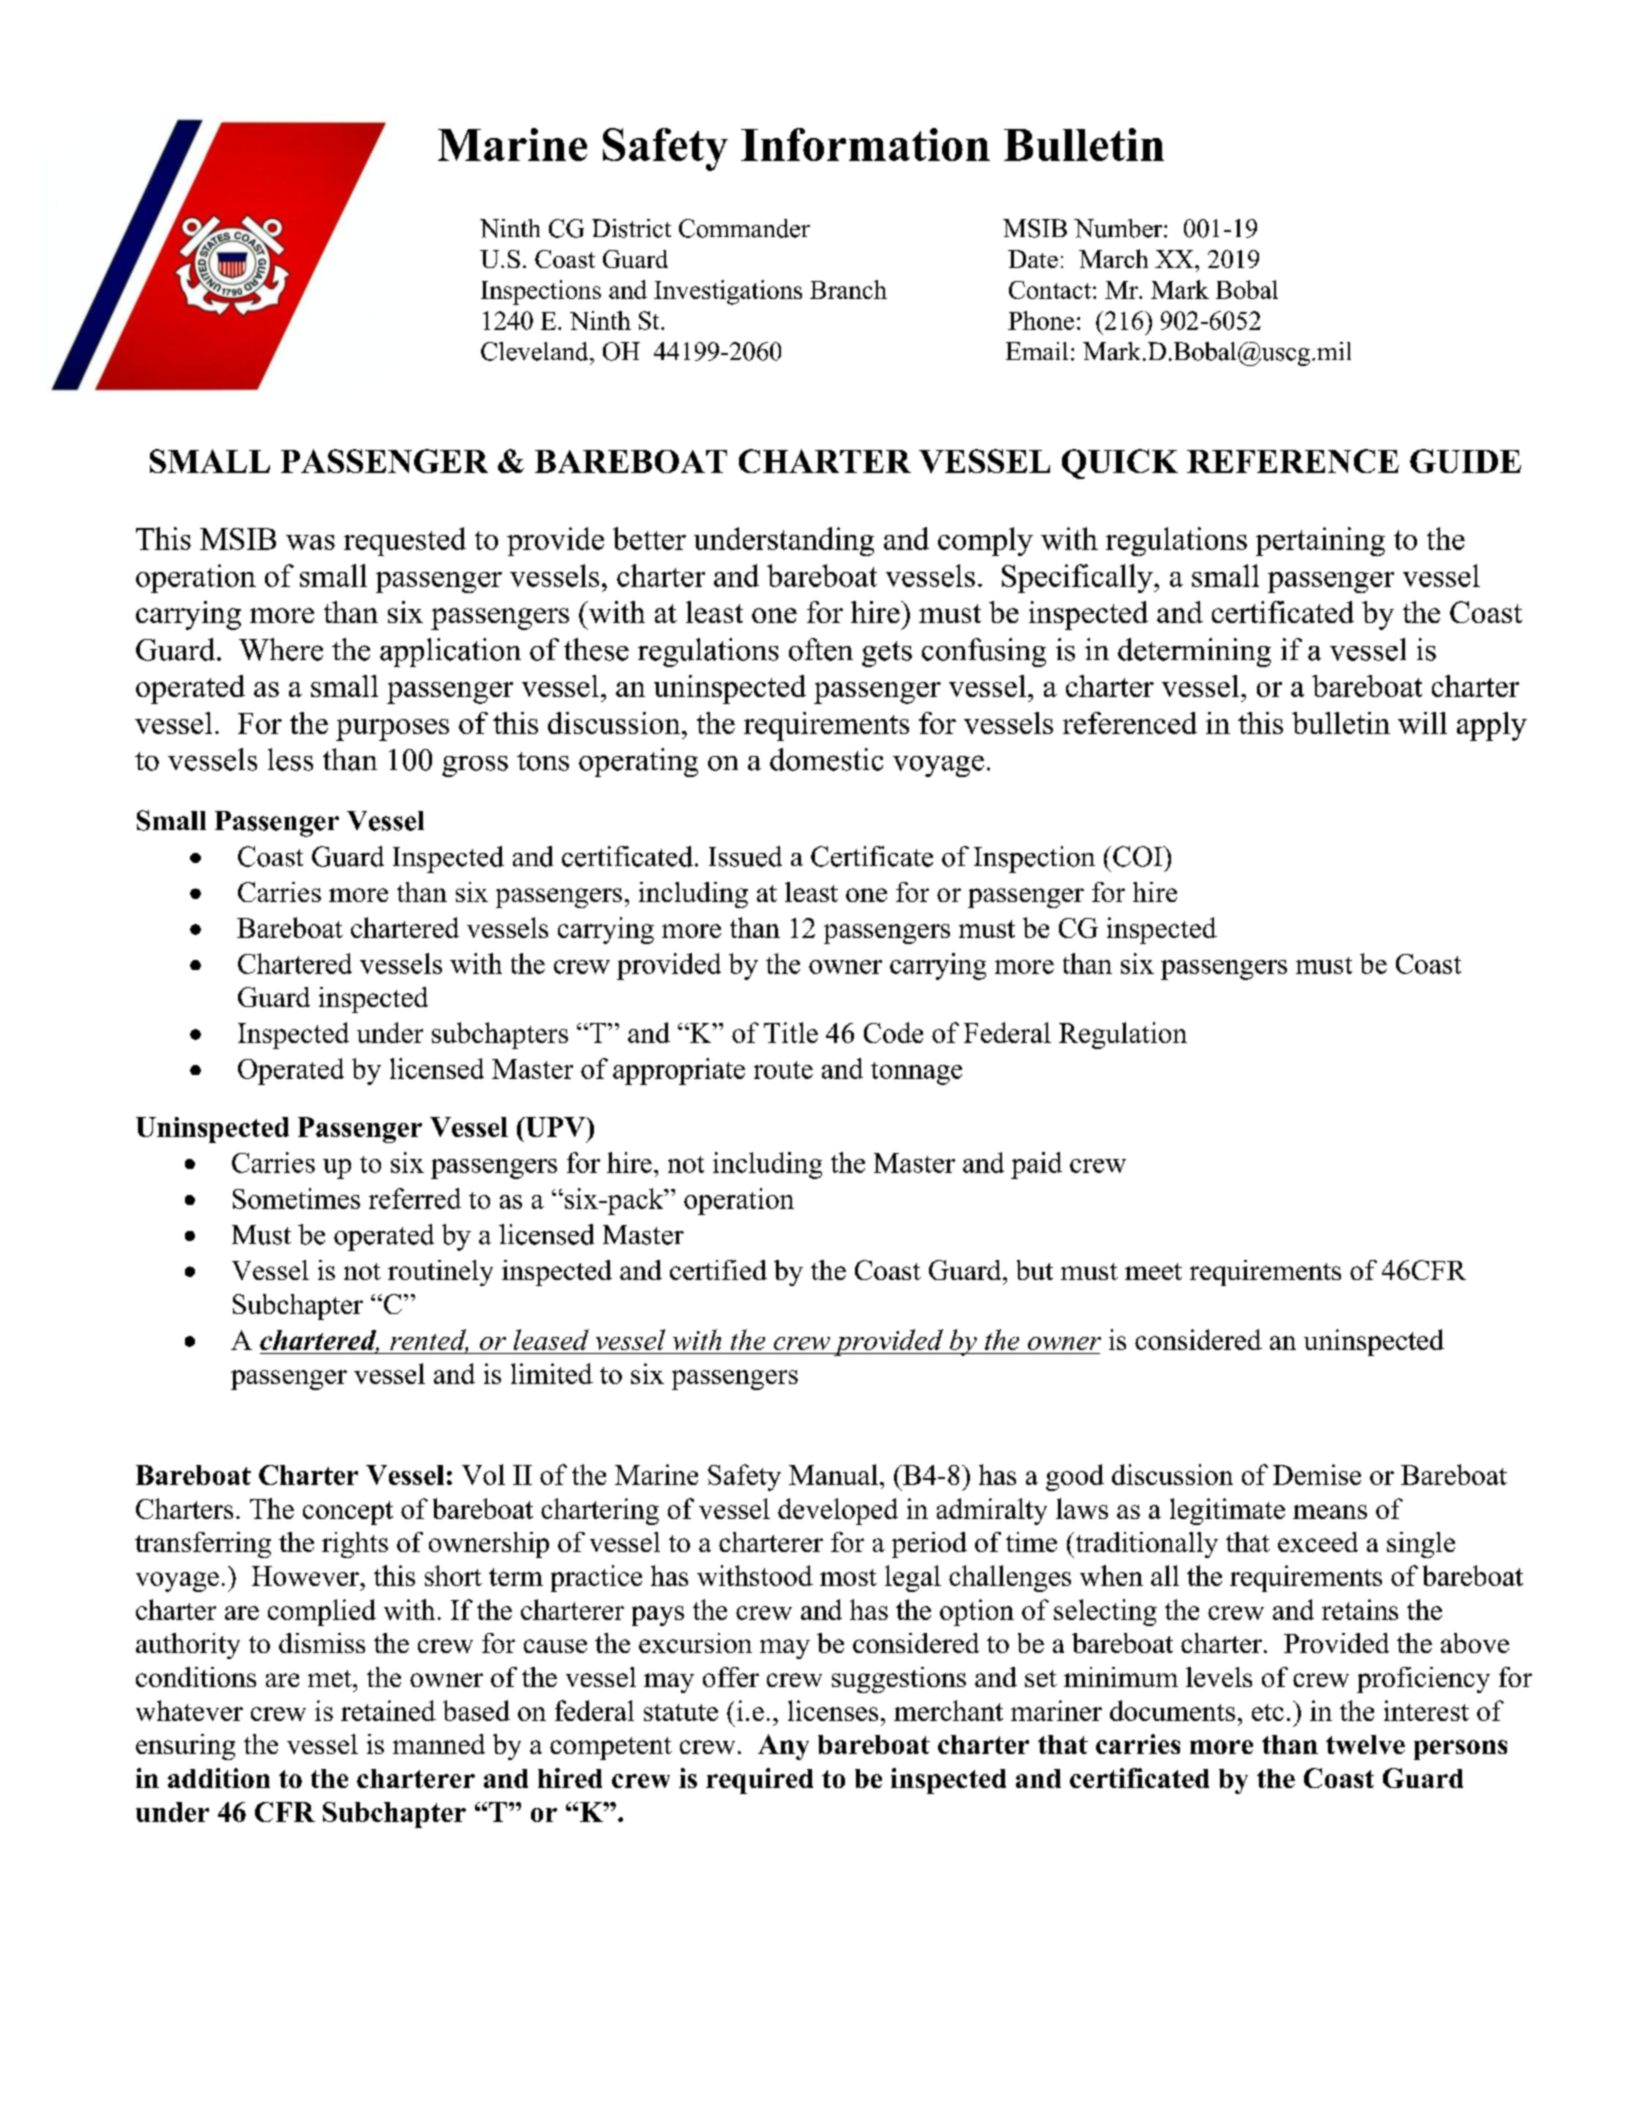 This image has height=2111, width=1631. I want to click on purposes, so click(392, 730).
